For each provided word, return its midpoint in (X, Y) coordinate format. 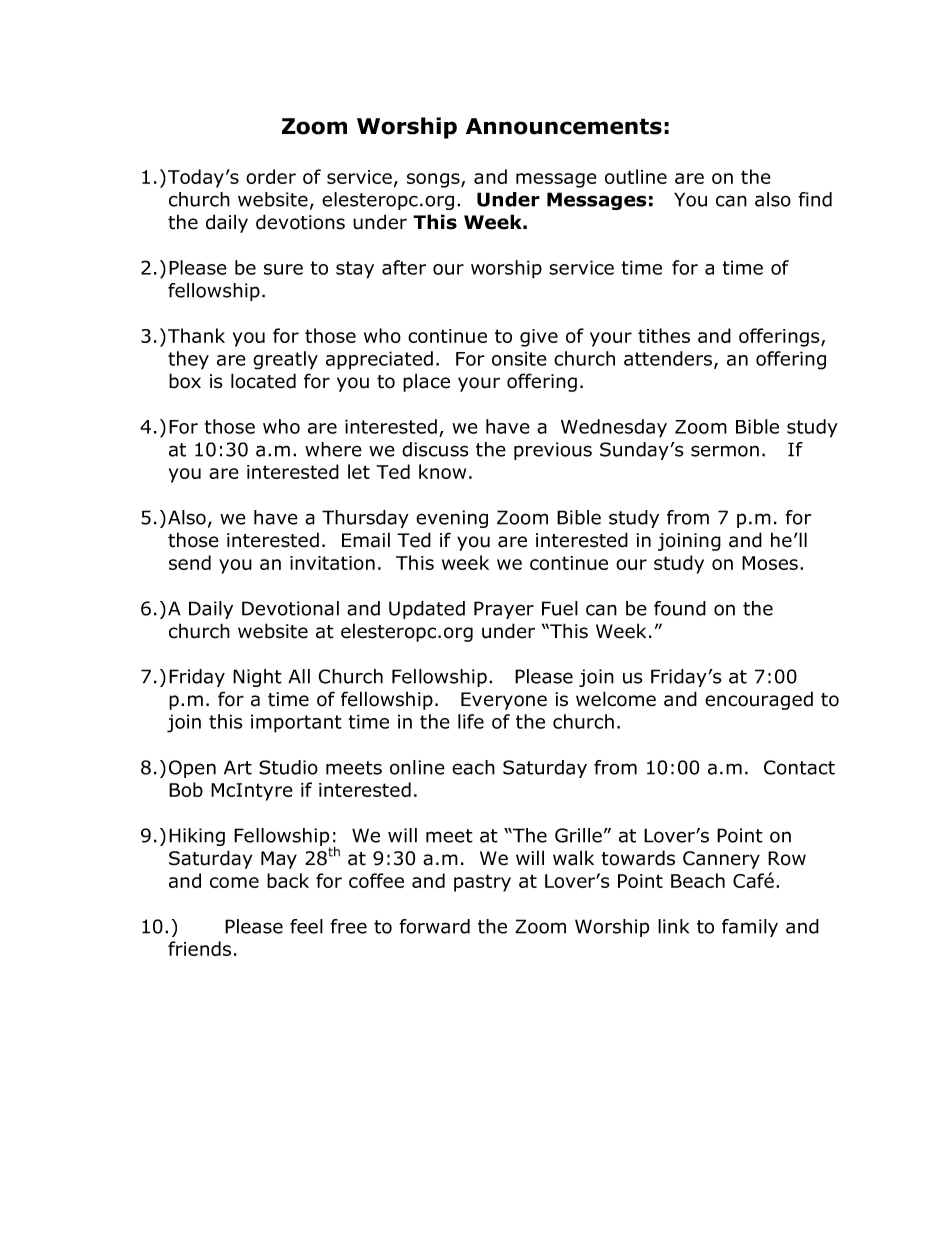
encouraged (759, 700)
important (296, 723)
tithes (664, 335)
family (750, 928)
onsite (519, 358)
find (815, 199)
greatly (285, 360)
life (471, 721)
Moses (770, 563)
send (190, 562)
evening (452, 519)
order (271, 176)
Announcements (564, 126)
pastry (482, 883)
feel (306, 926)
